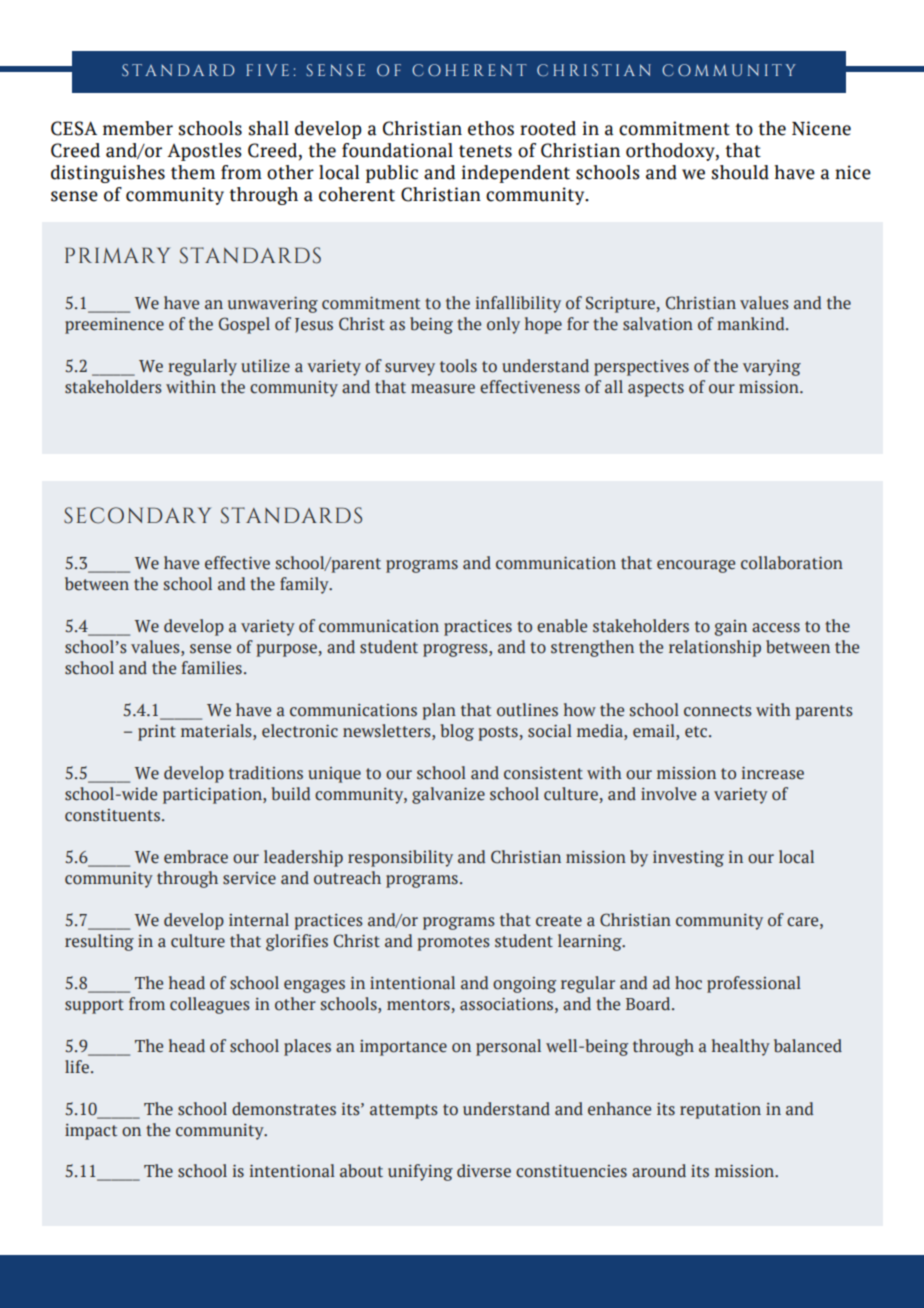  I want to click on reputation, so click(720, 1111).
